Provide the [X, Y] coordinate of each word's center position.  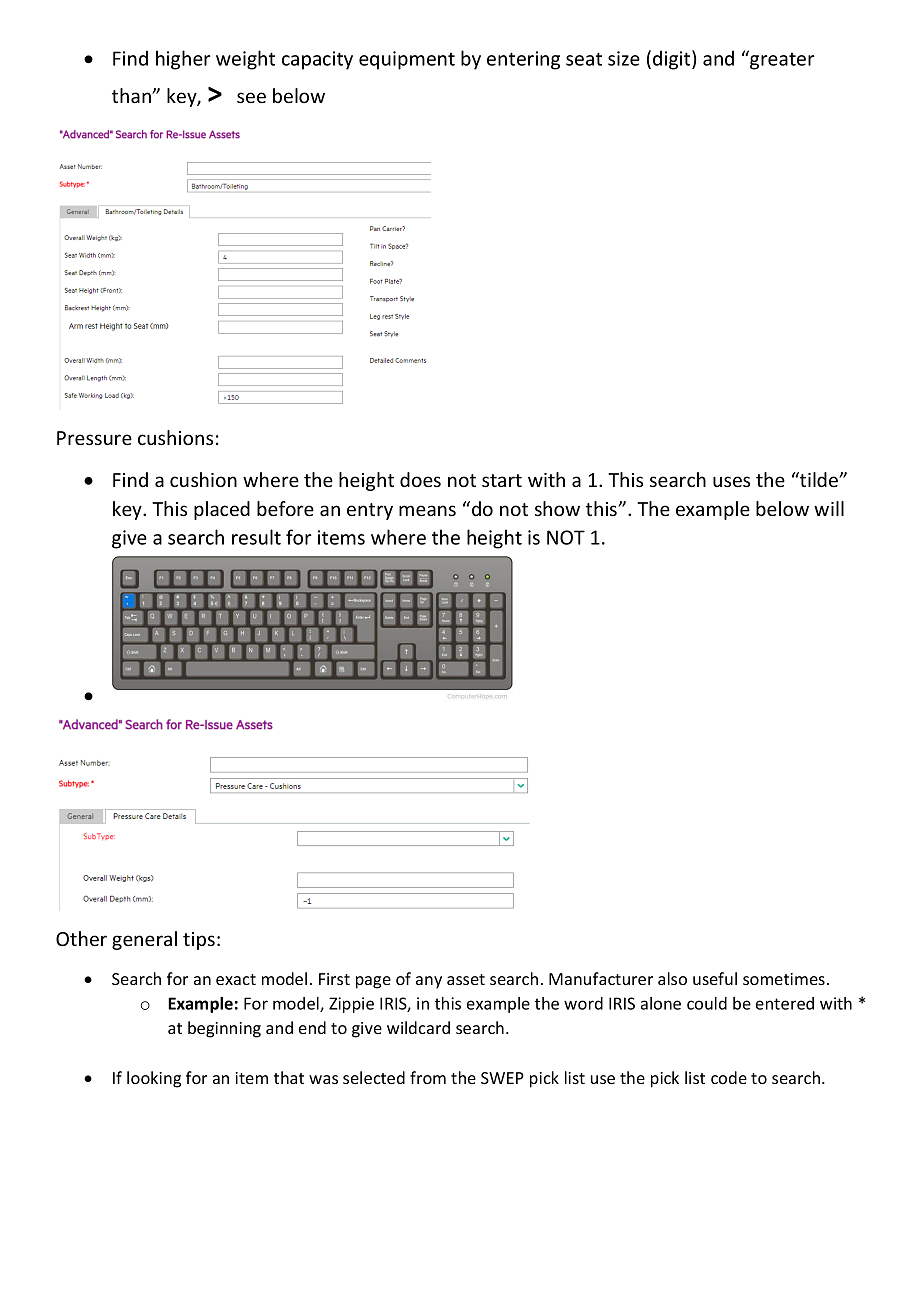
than [132, 95]
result [256, 537]
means [427, 510]
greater [781, 60]
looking [154, 1079]
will [829, 508]
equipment [407, 60]
